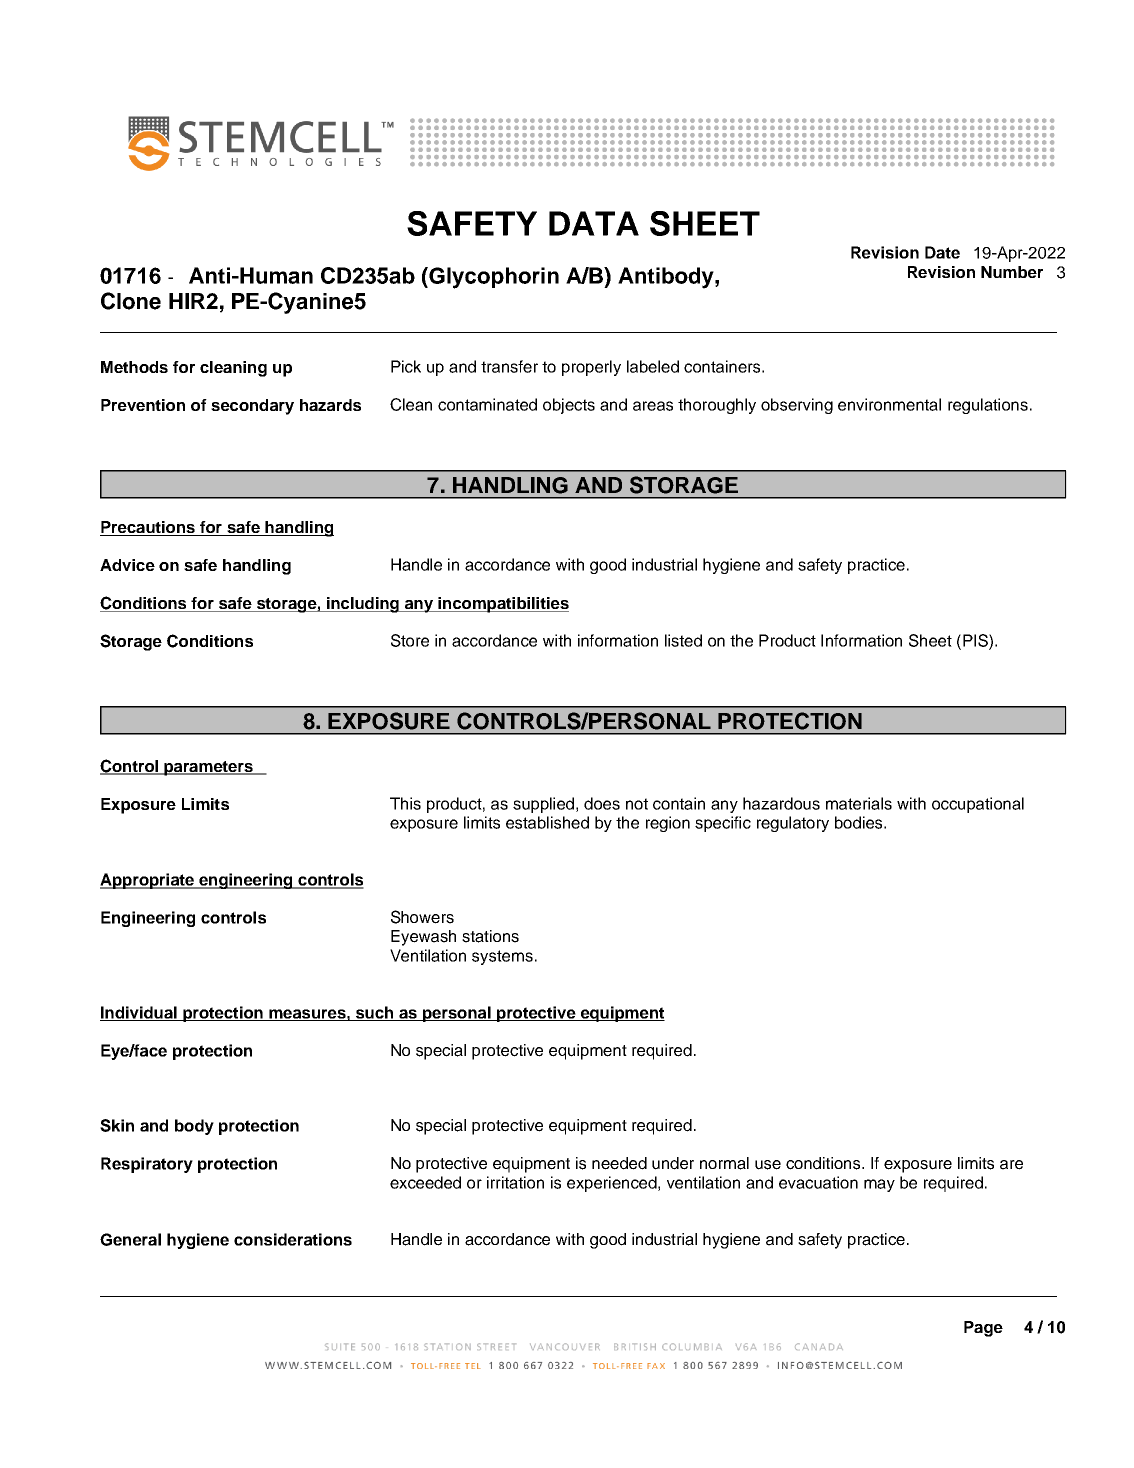  I want to click on supplied, so click(543, 805).
